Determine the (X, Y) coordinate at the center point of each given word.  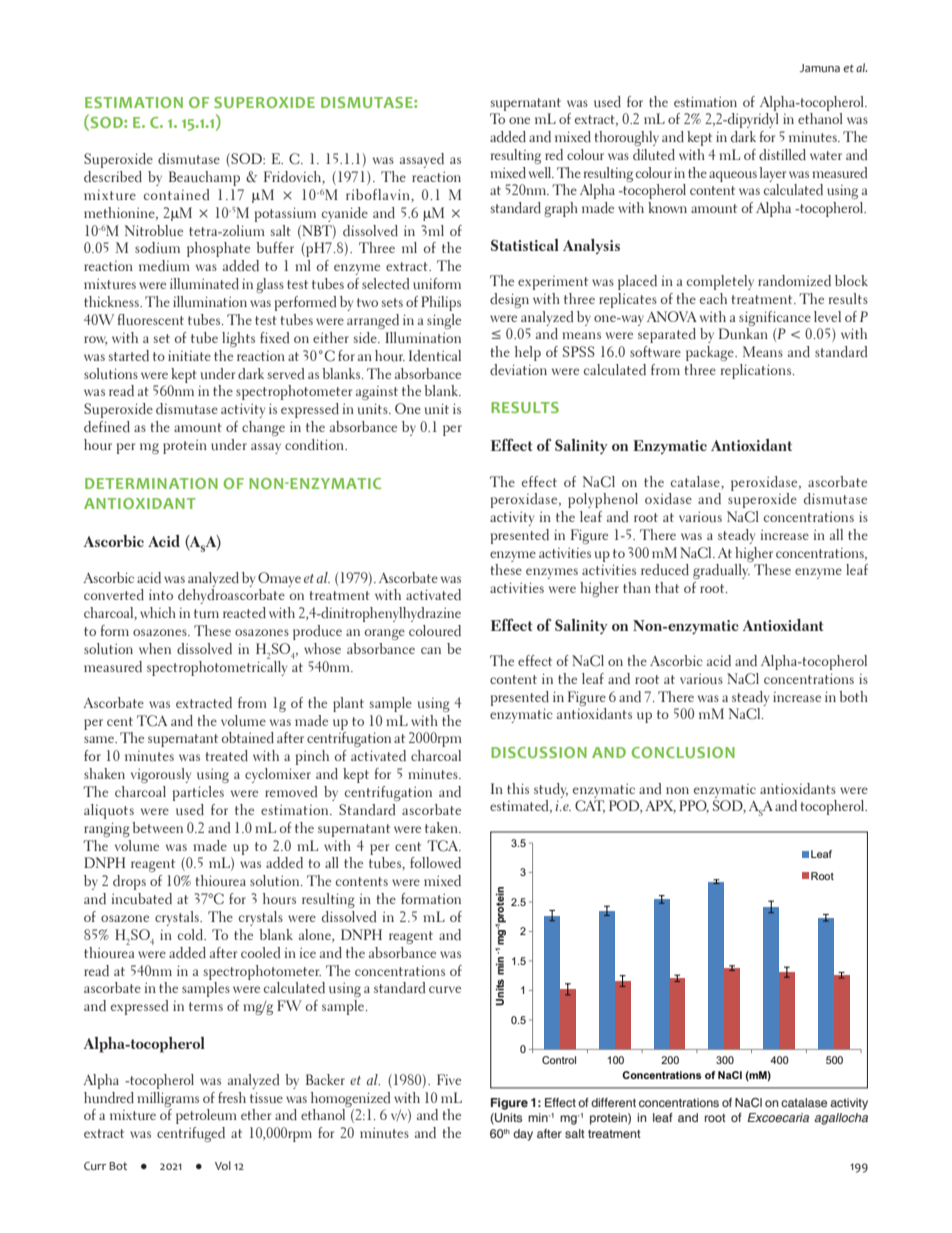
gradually (721, 571)
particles (198, 793)
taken (442, 827)
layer (772, 174)
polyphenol (603, 500)
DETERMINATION (151, 483)
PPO (694, 806)
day (523, 1135)
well (541, 172)
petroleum (206, 1116)
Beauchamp (204, 178)
